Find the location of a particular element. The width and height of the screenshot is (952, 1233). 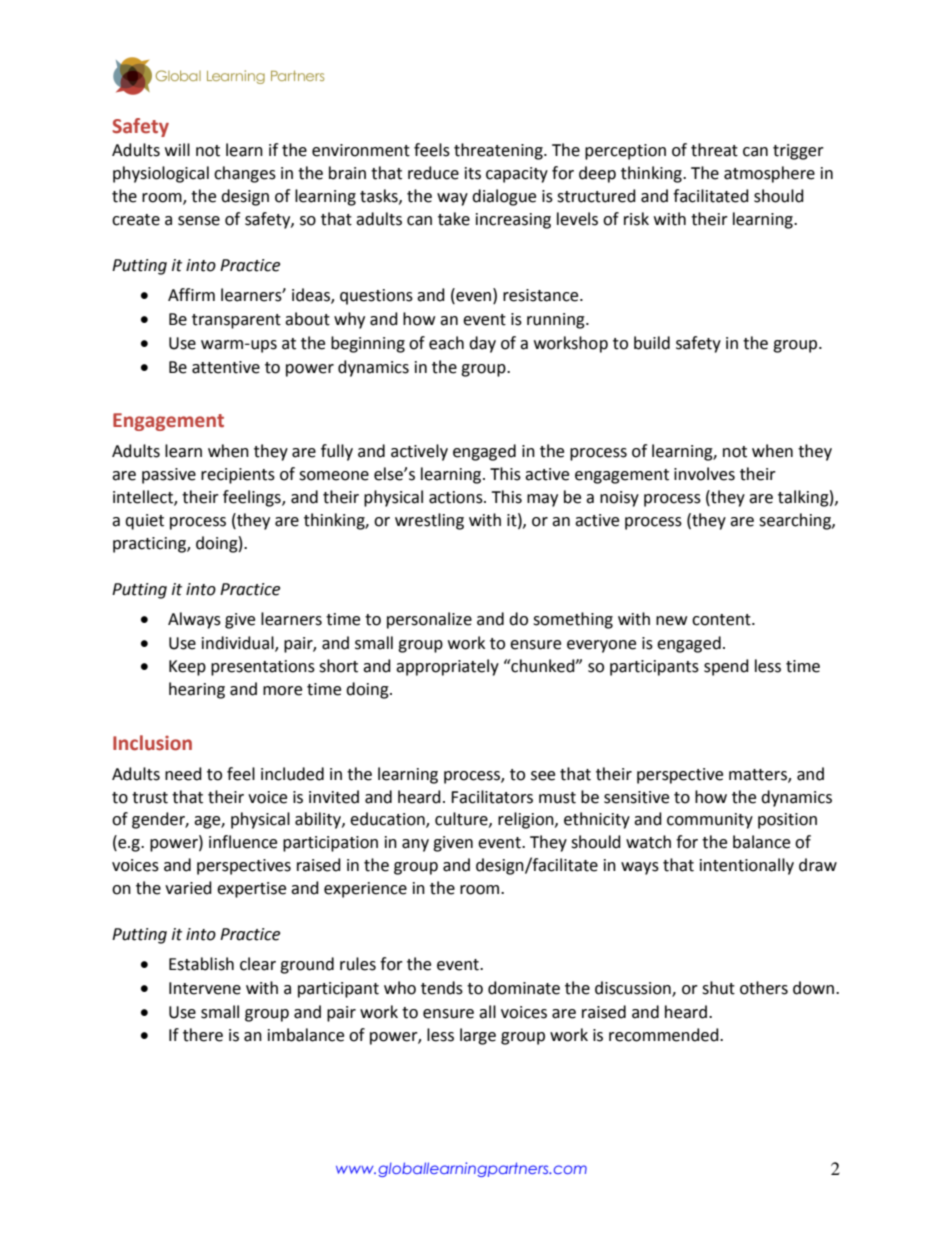

its is located at coordinates (473, 173).
